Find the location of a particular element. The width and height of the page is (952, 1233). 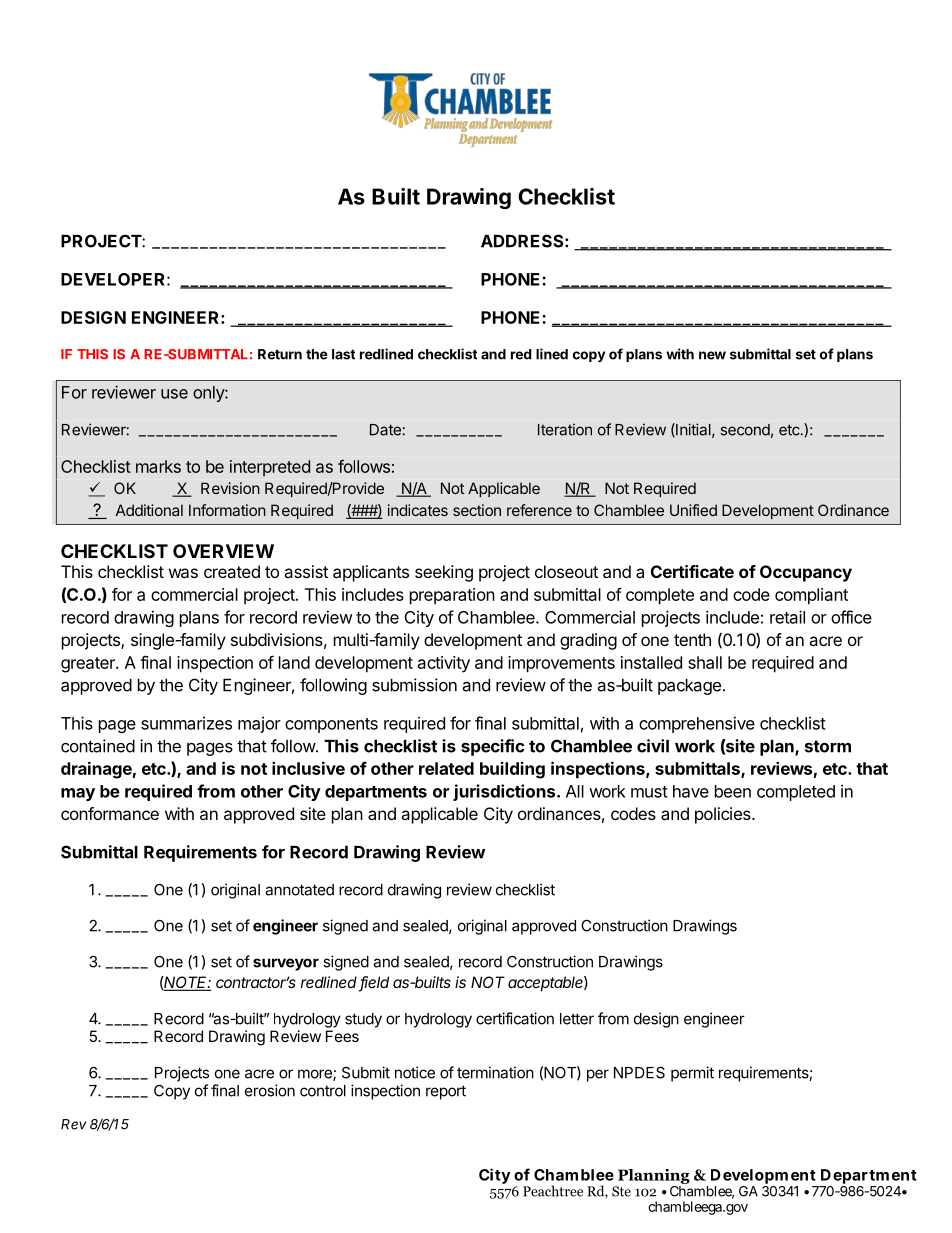

related is located at coordinates (446, 768).
